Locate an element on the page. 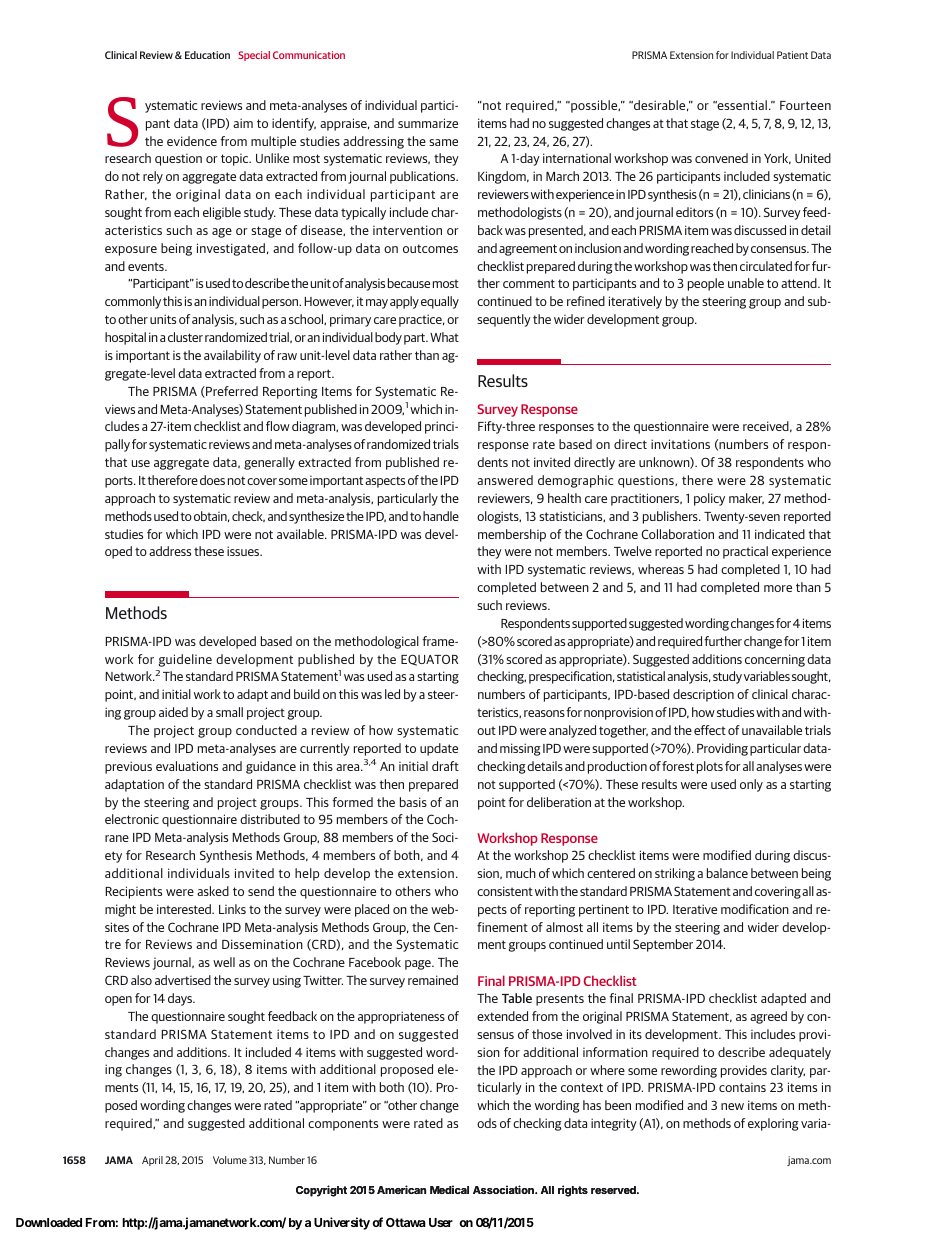 This image has height=1233, width=952. basis is located at coordinates (413, 802).
